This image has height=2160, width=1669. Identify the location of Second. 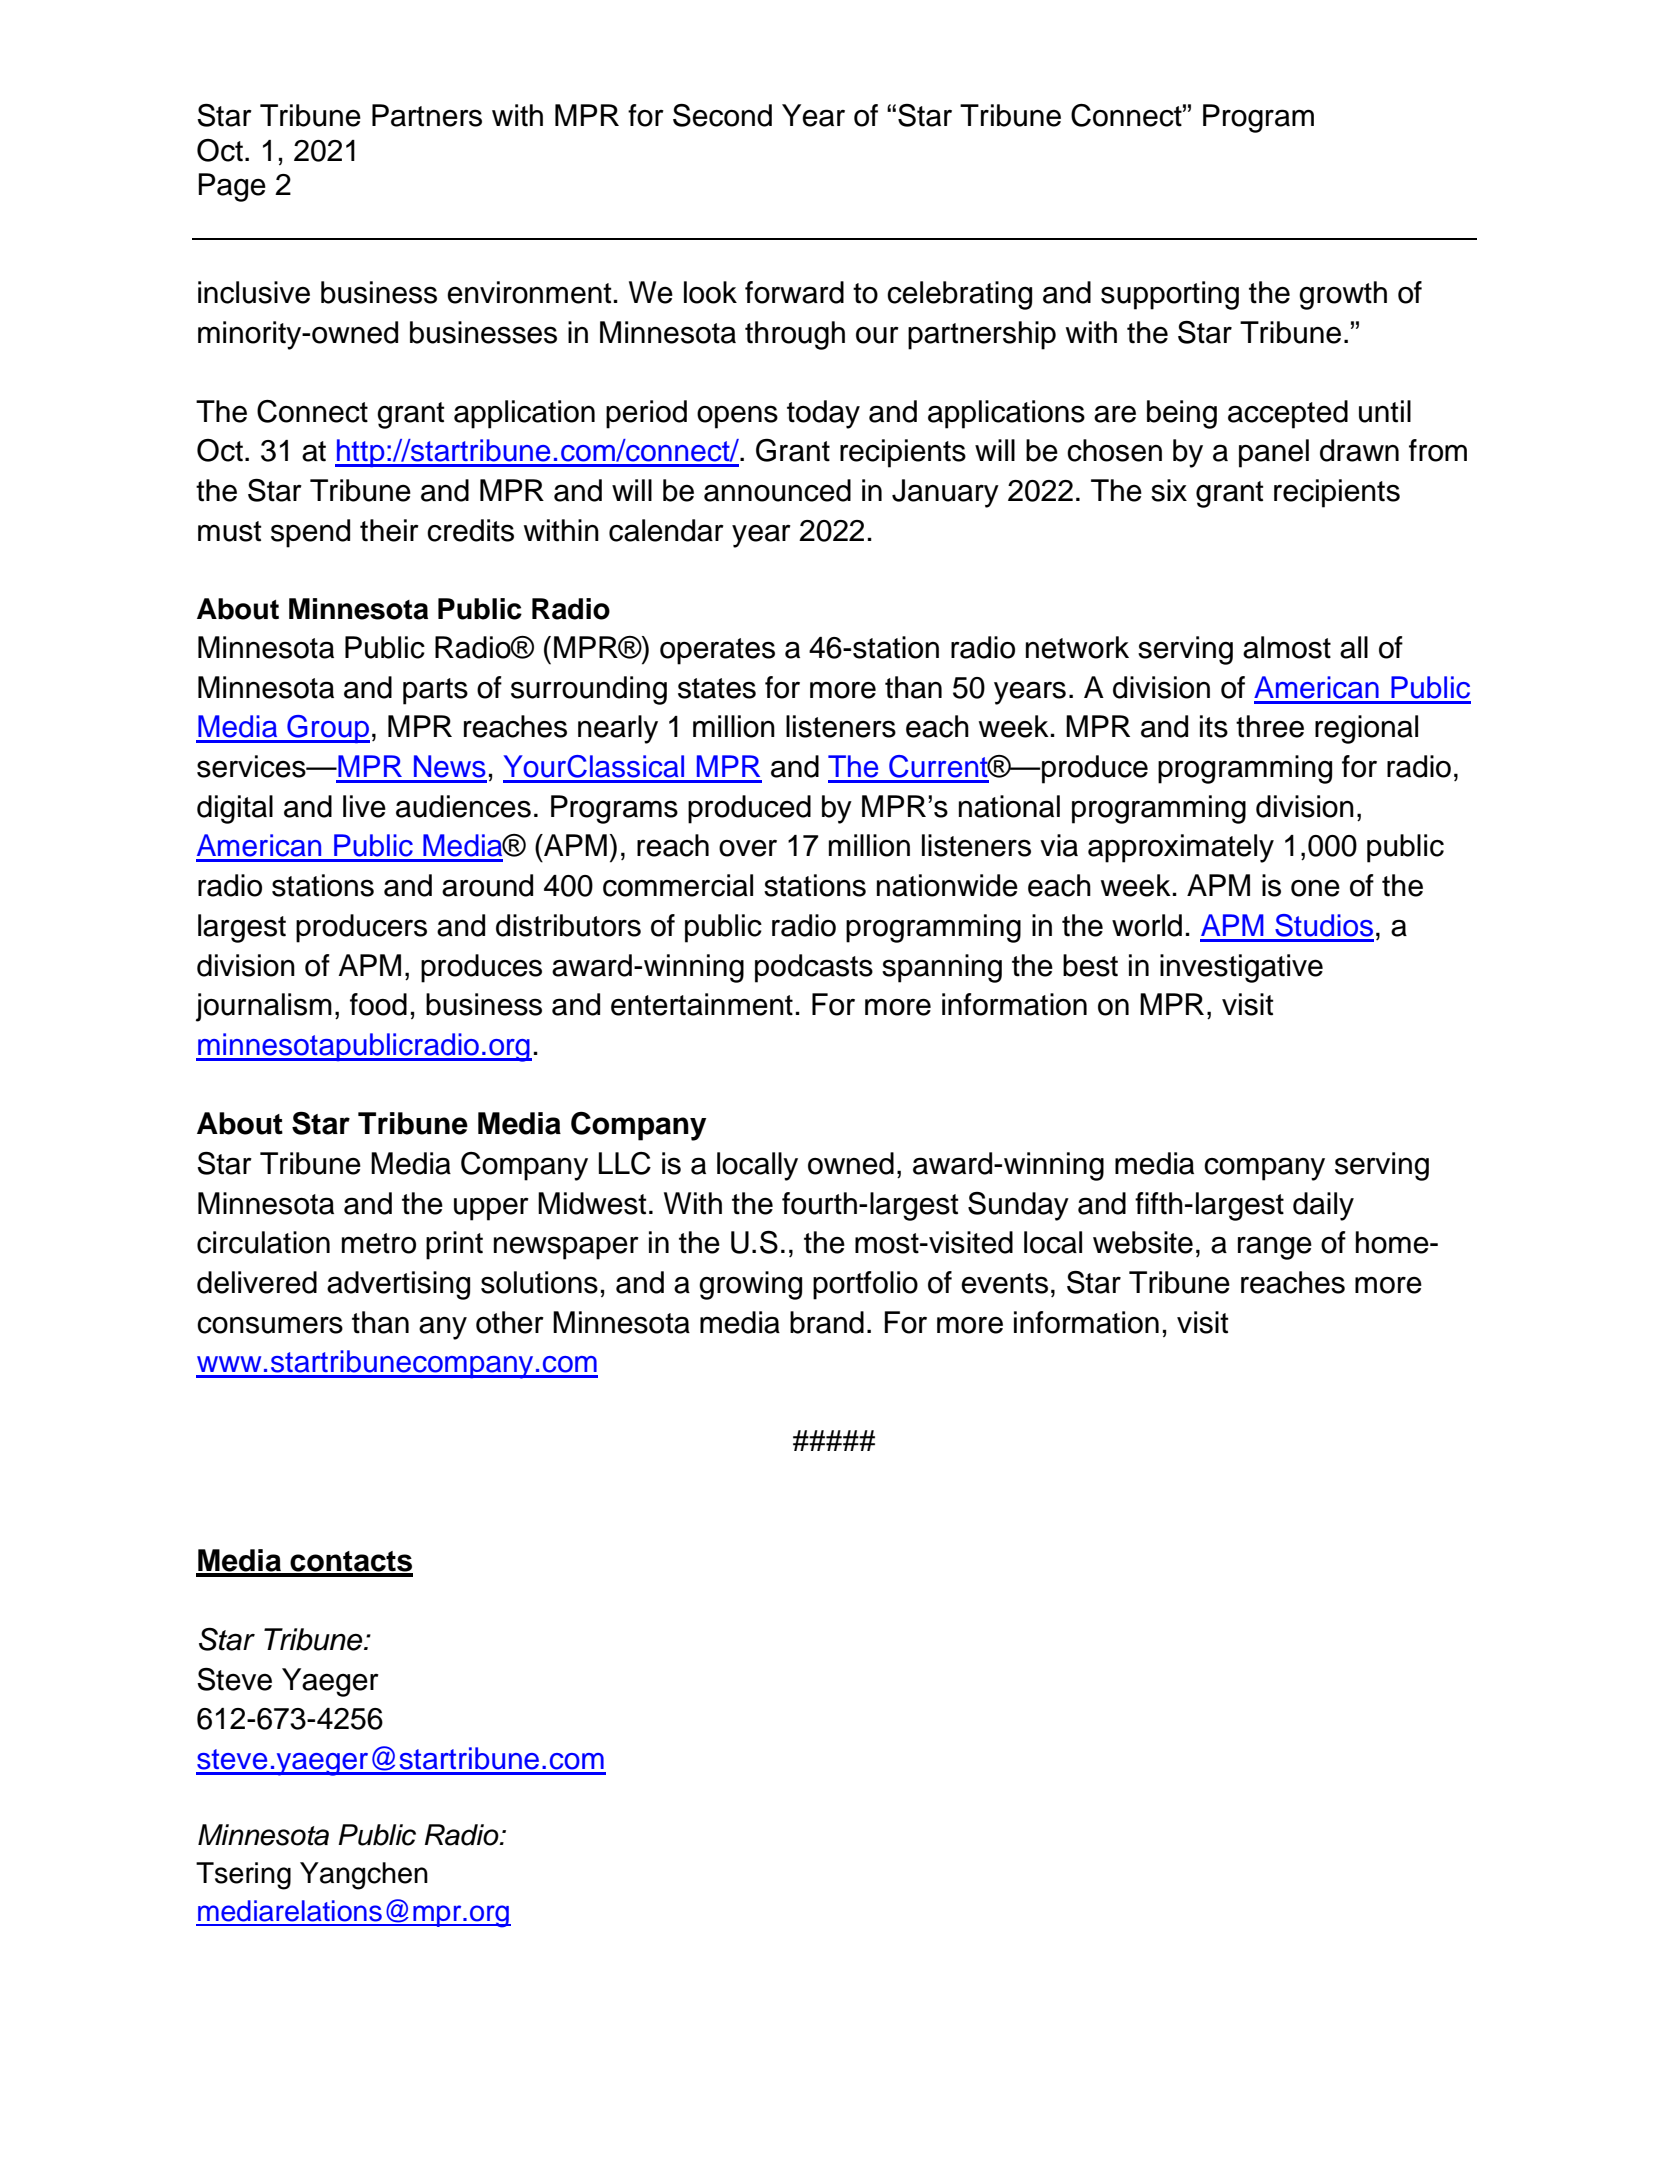
(722, 115).
